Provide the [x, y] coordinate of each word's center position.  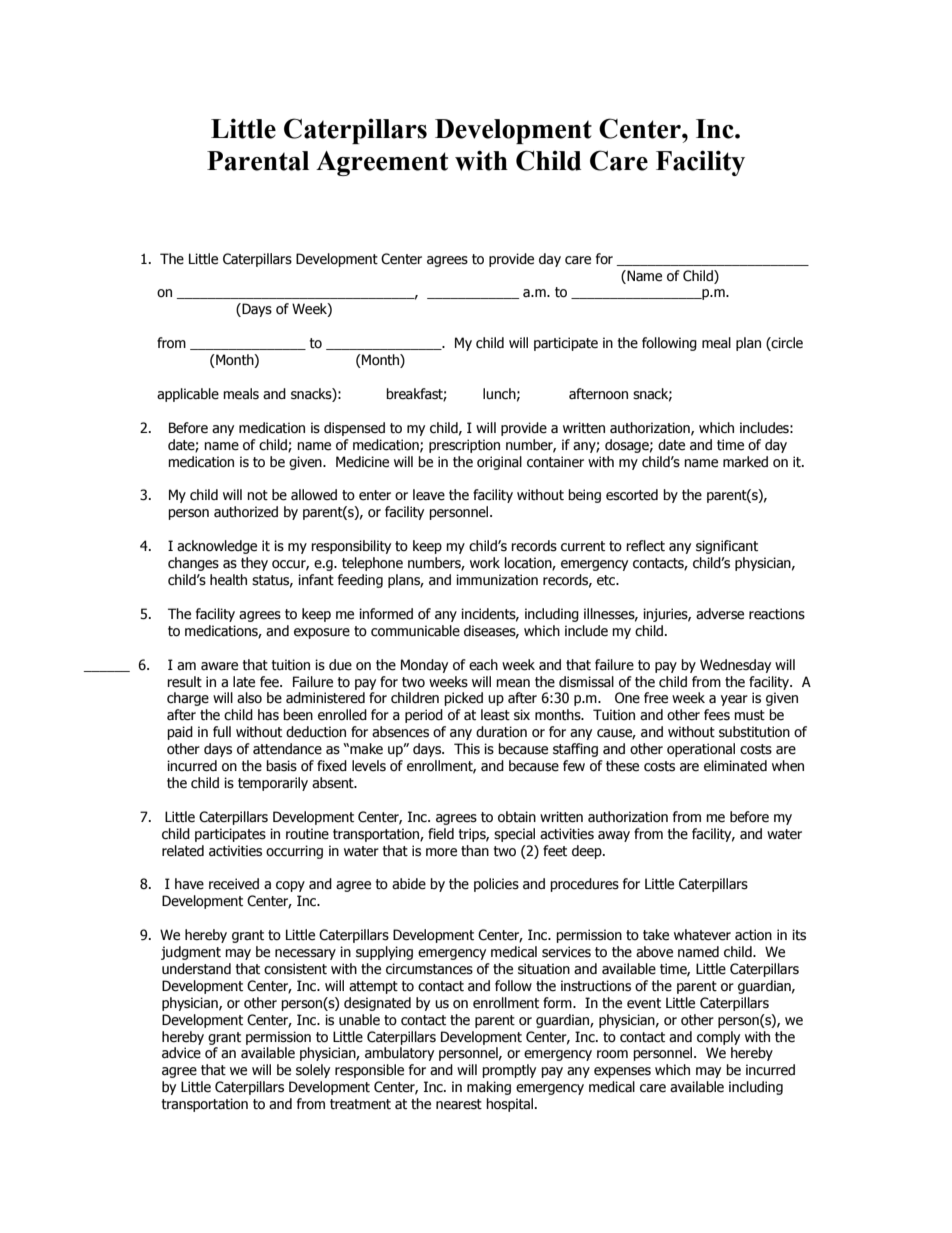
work [485, 563]
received [234, 884]
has [268, 715]
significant [727, 547]
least [495, 715]
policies [496, 885]
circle [786, 344]
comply [718, 1038]
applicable [188, 395]
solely [313, 1071]
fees [717, 715]
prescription [464, 446]
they [254, 564]
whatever [702, 935]
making [489, 1088]
